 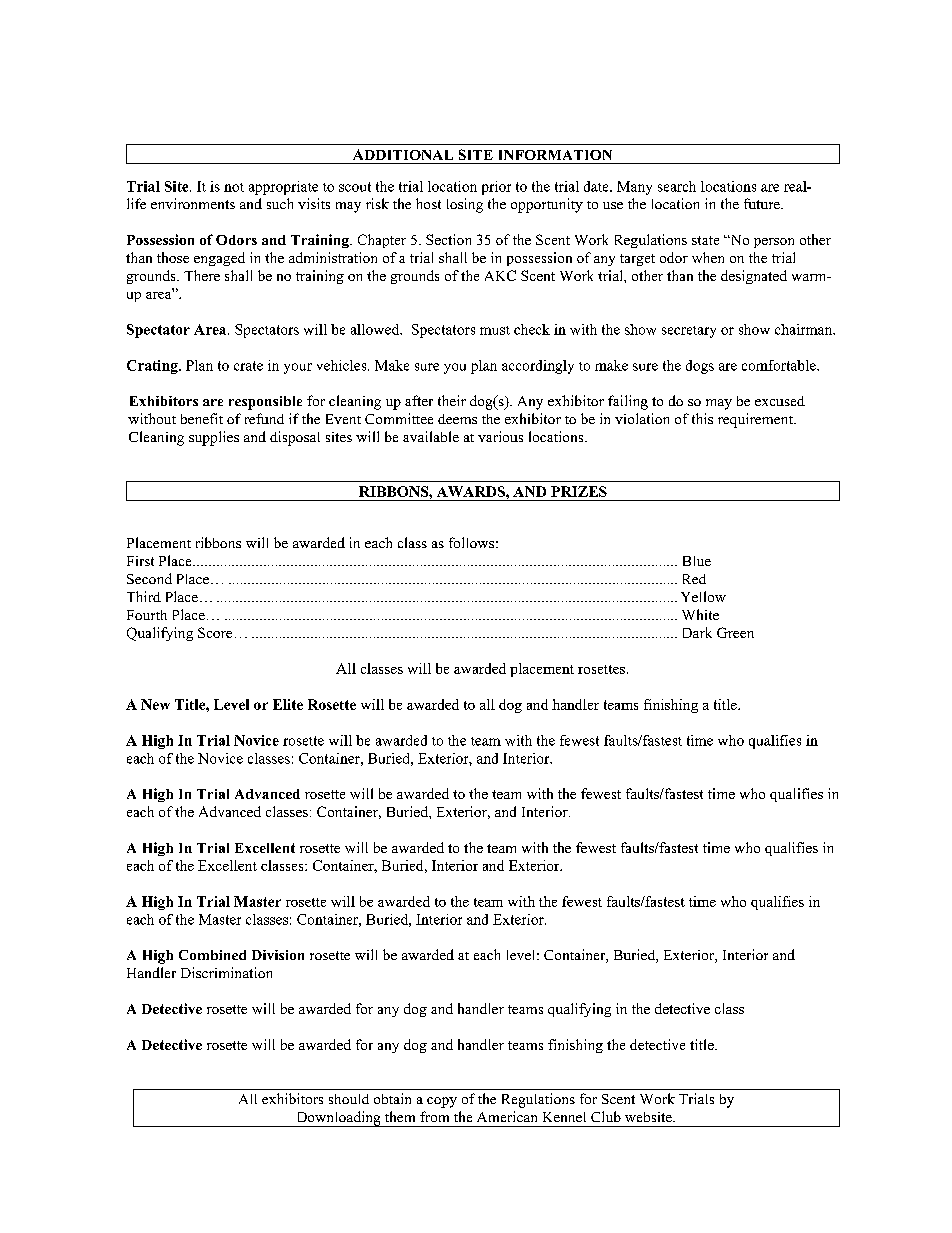 I want to click on Green, so click(x=735, y=632).
